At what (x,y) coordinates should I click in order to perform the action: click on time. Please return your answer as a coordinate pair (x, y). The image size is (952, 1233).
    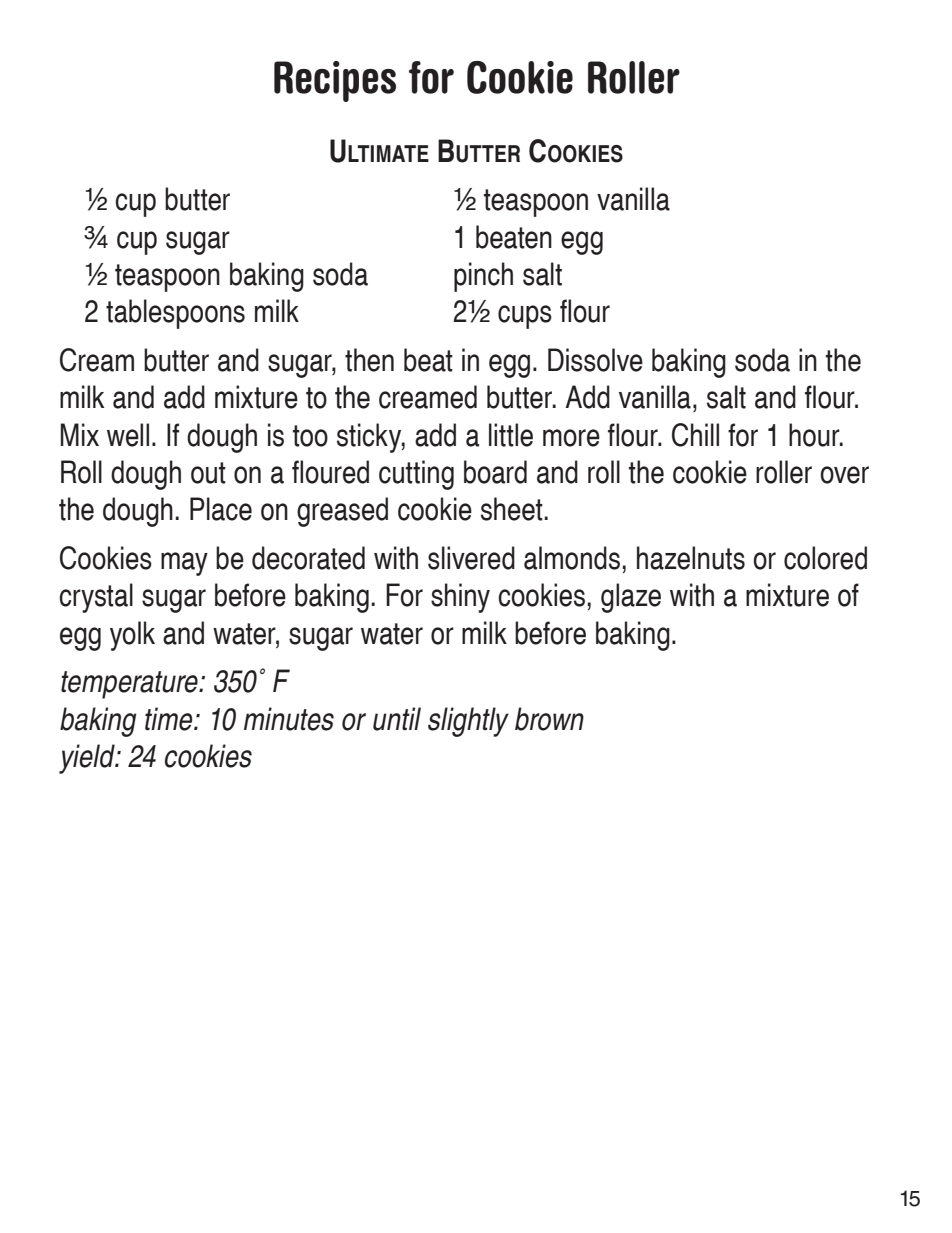
    Looking at the image, I should click on (170, 719).
